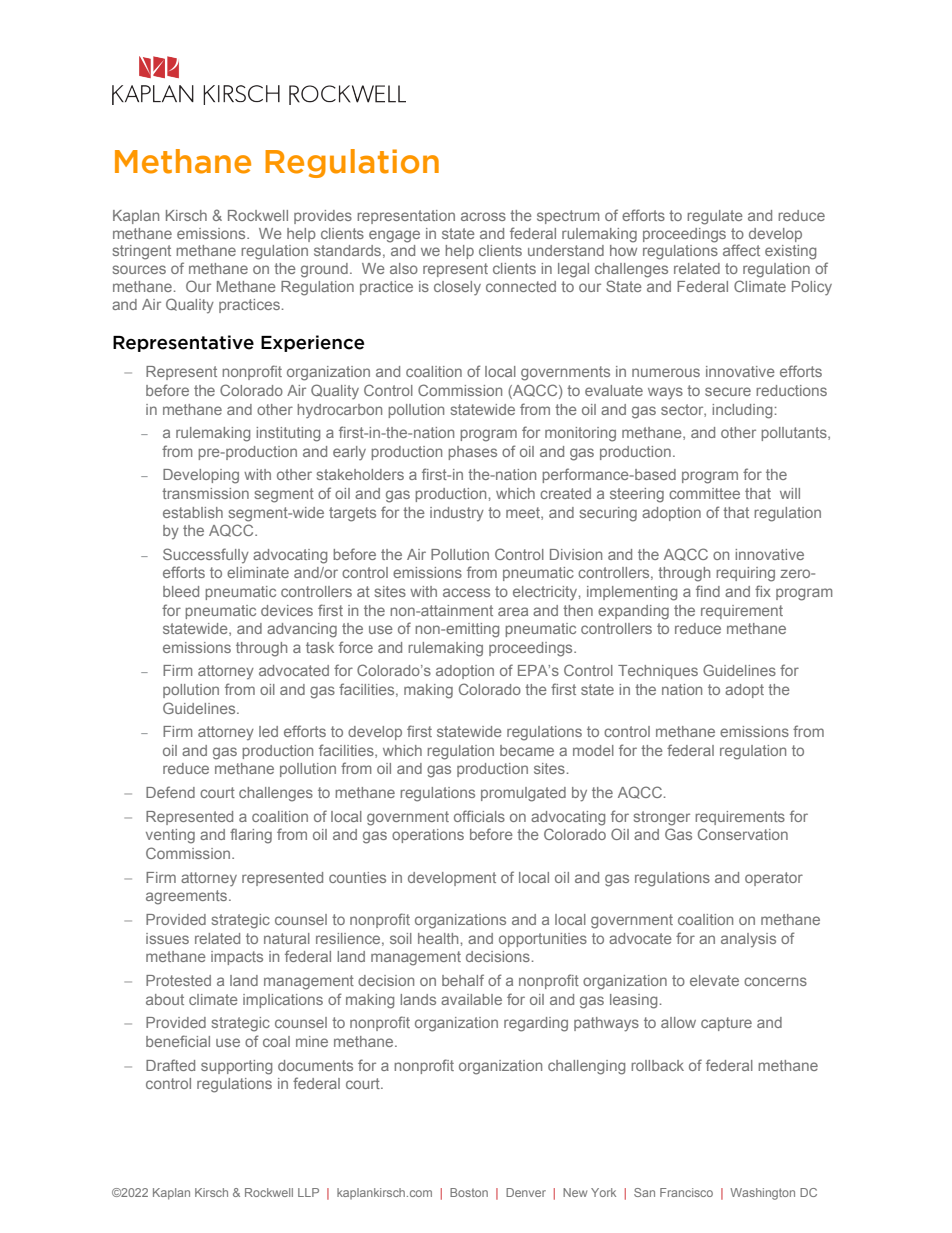  What do you see at coordinates (308, 1192) in the screenshot?
I see `LLP` at bounding box center [308, 1192].
